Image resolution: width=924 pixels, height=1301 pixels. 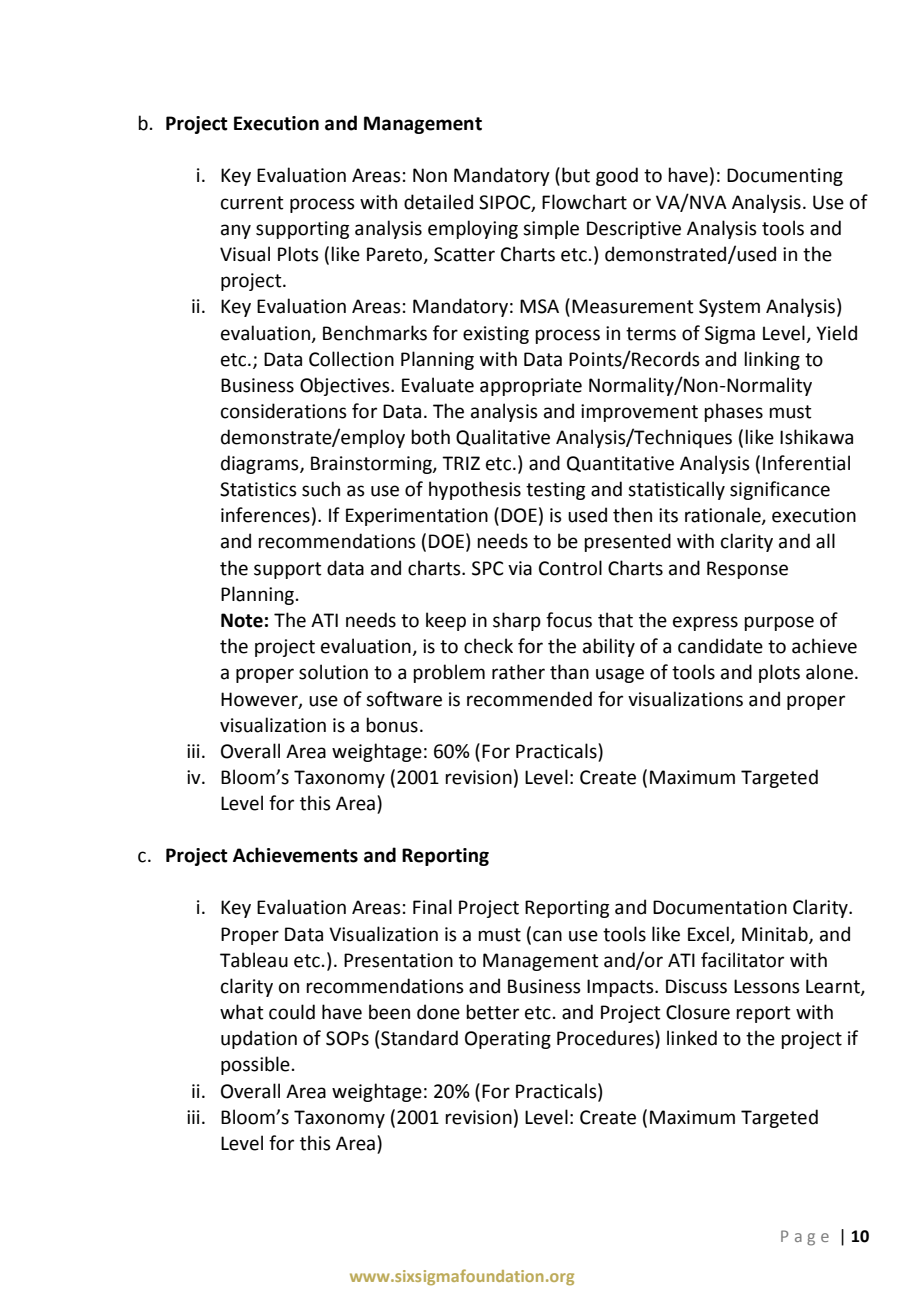 I want to click on could, so click(x=292, y=1012).
